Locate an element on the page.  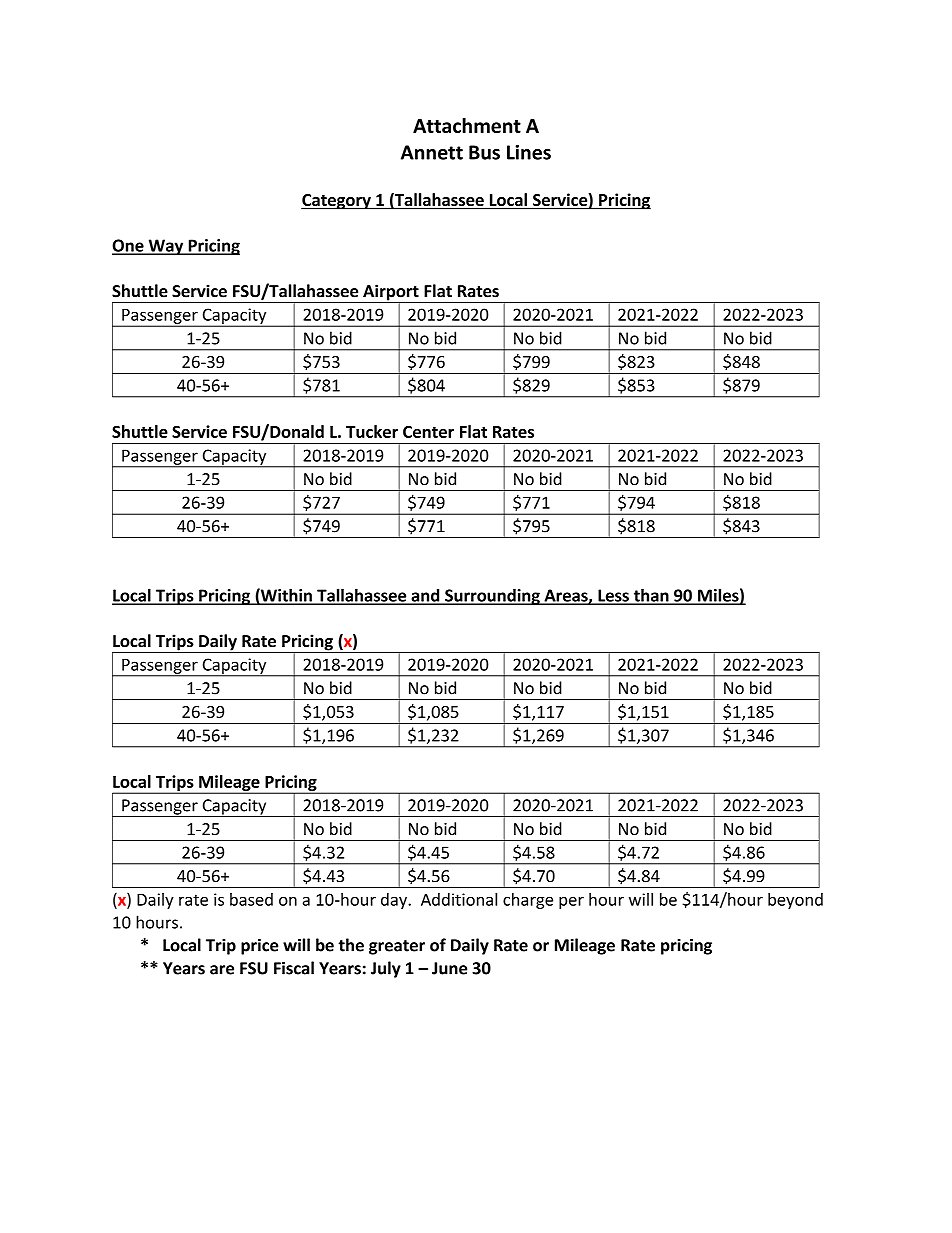
Category is located at coordinates (337, 202).
